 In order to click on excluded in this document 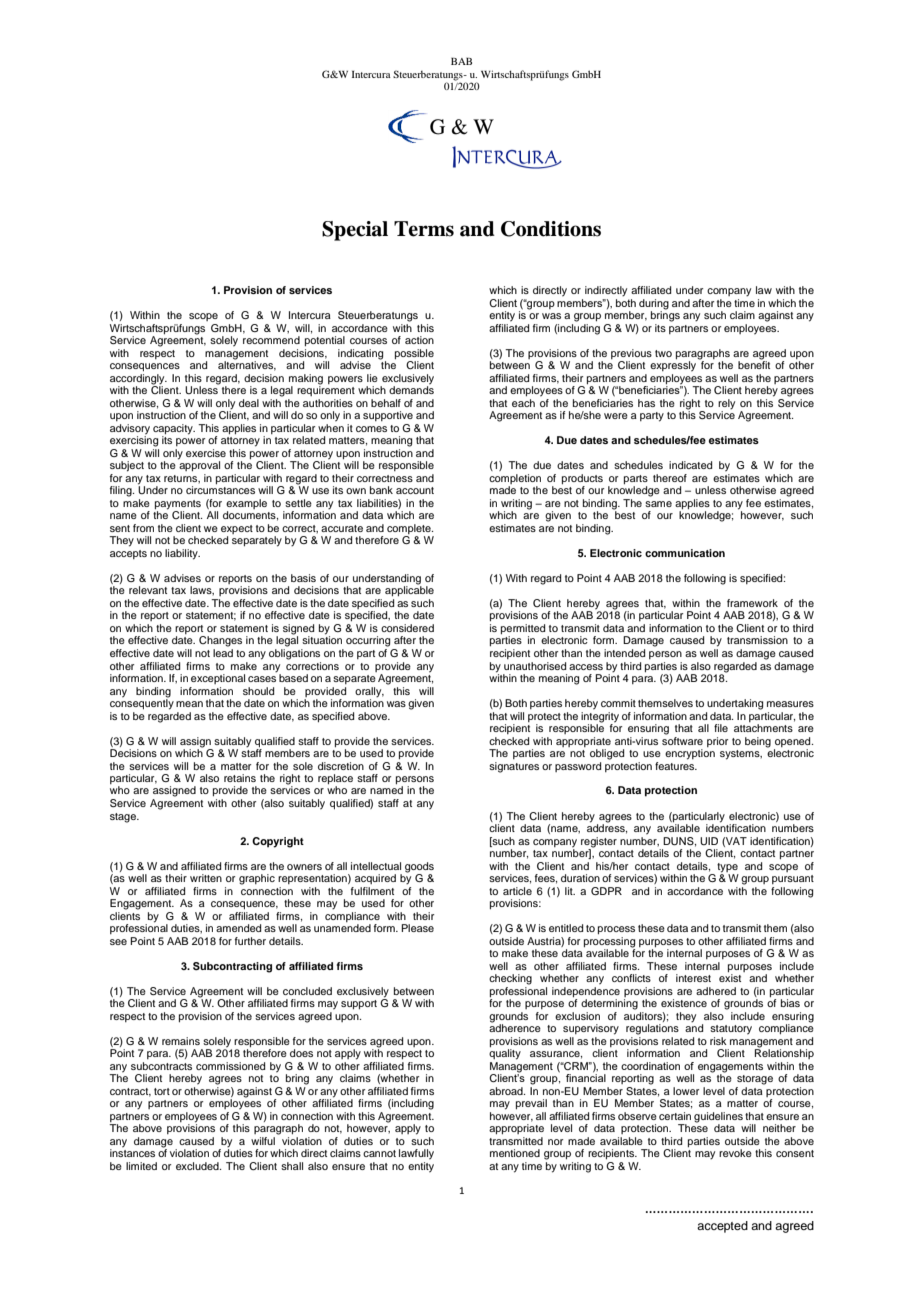, I will do `click(198, 1166)`.
